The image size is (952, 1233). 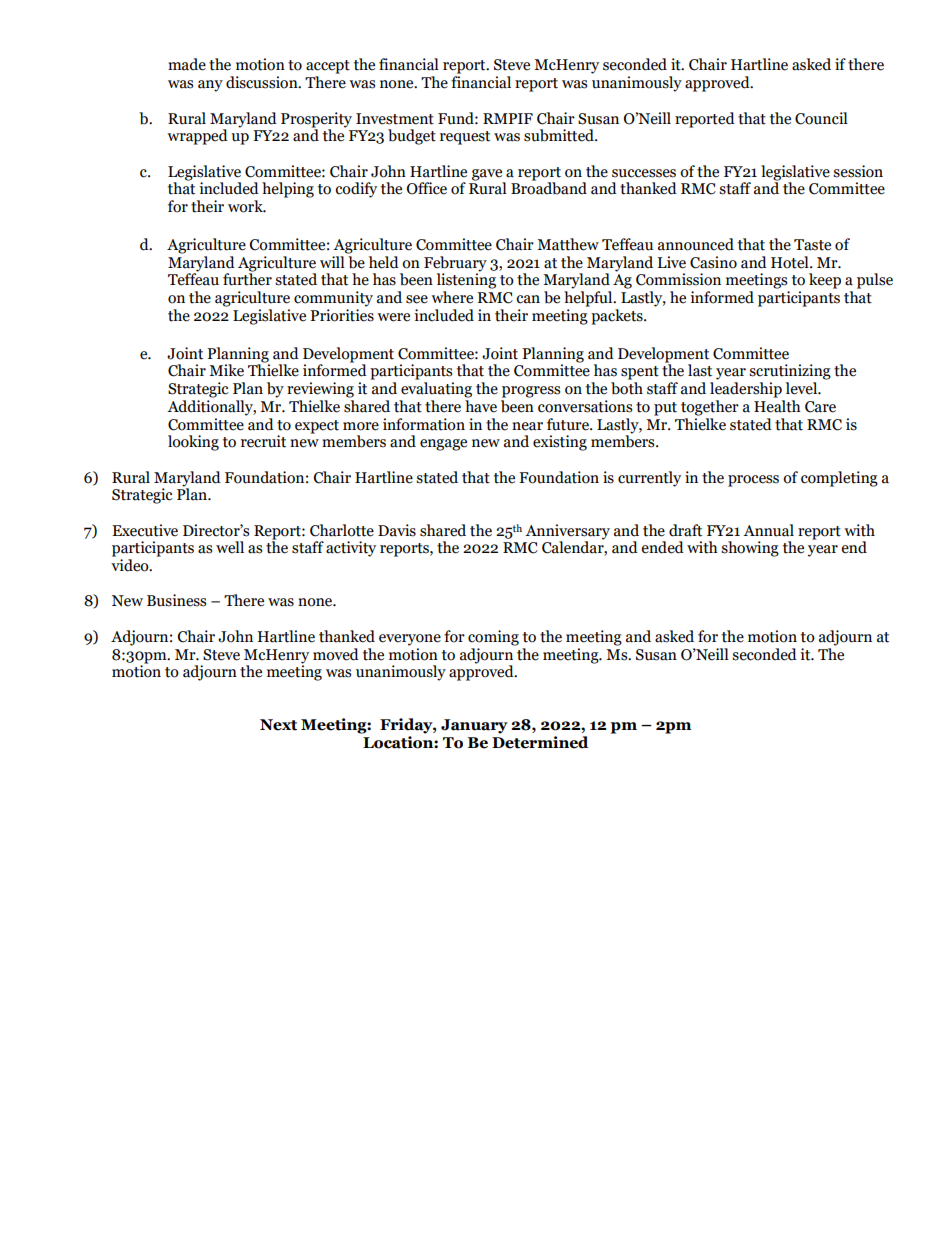 I want to click on Next, so click(x=278, y=725).
